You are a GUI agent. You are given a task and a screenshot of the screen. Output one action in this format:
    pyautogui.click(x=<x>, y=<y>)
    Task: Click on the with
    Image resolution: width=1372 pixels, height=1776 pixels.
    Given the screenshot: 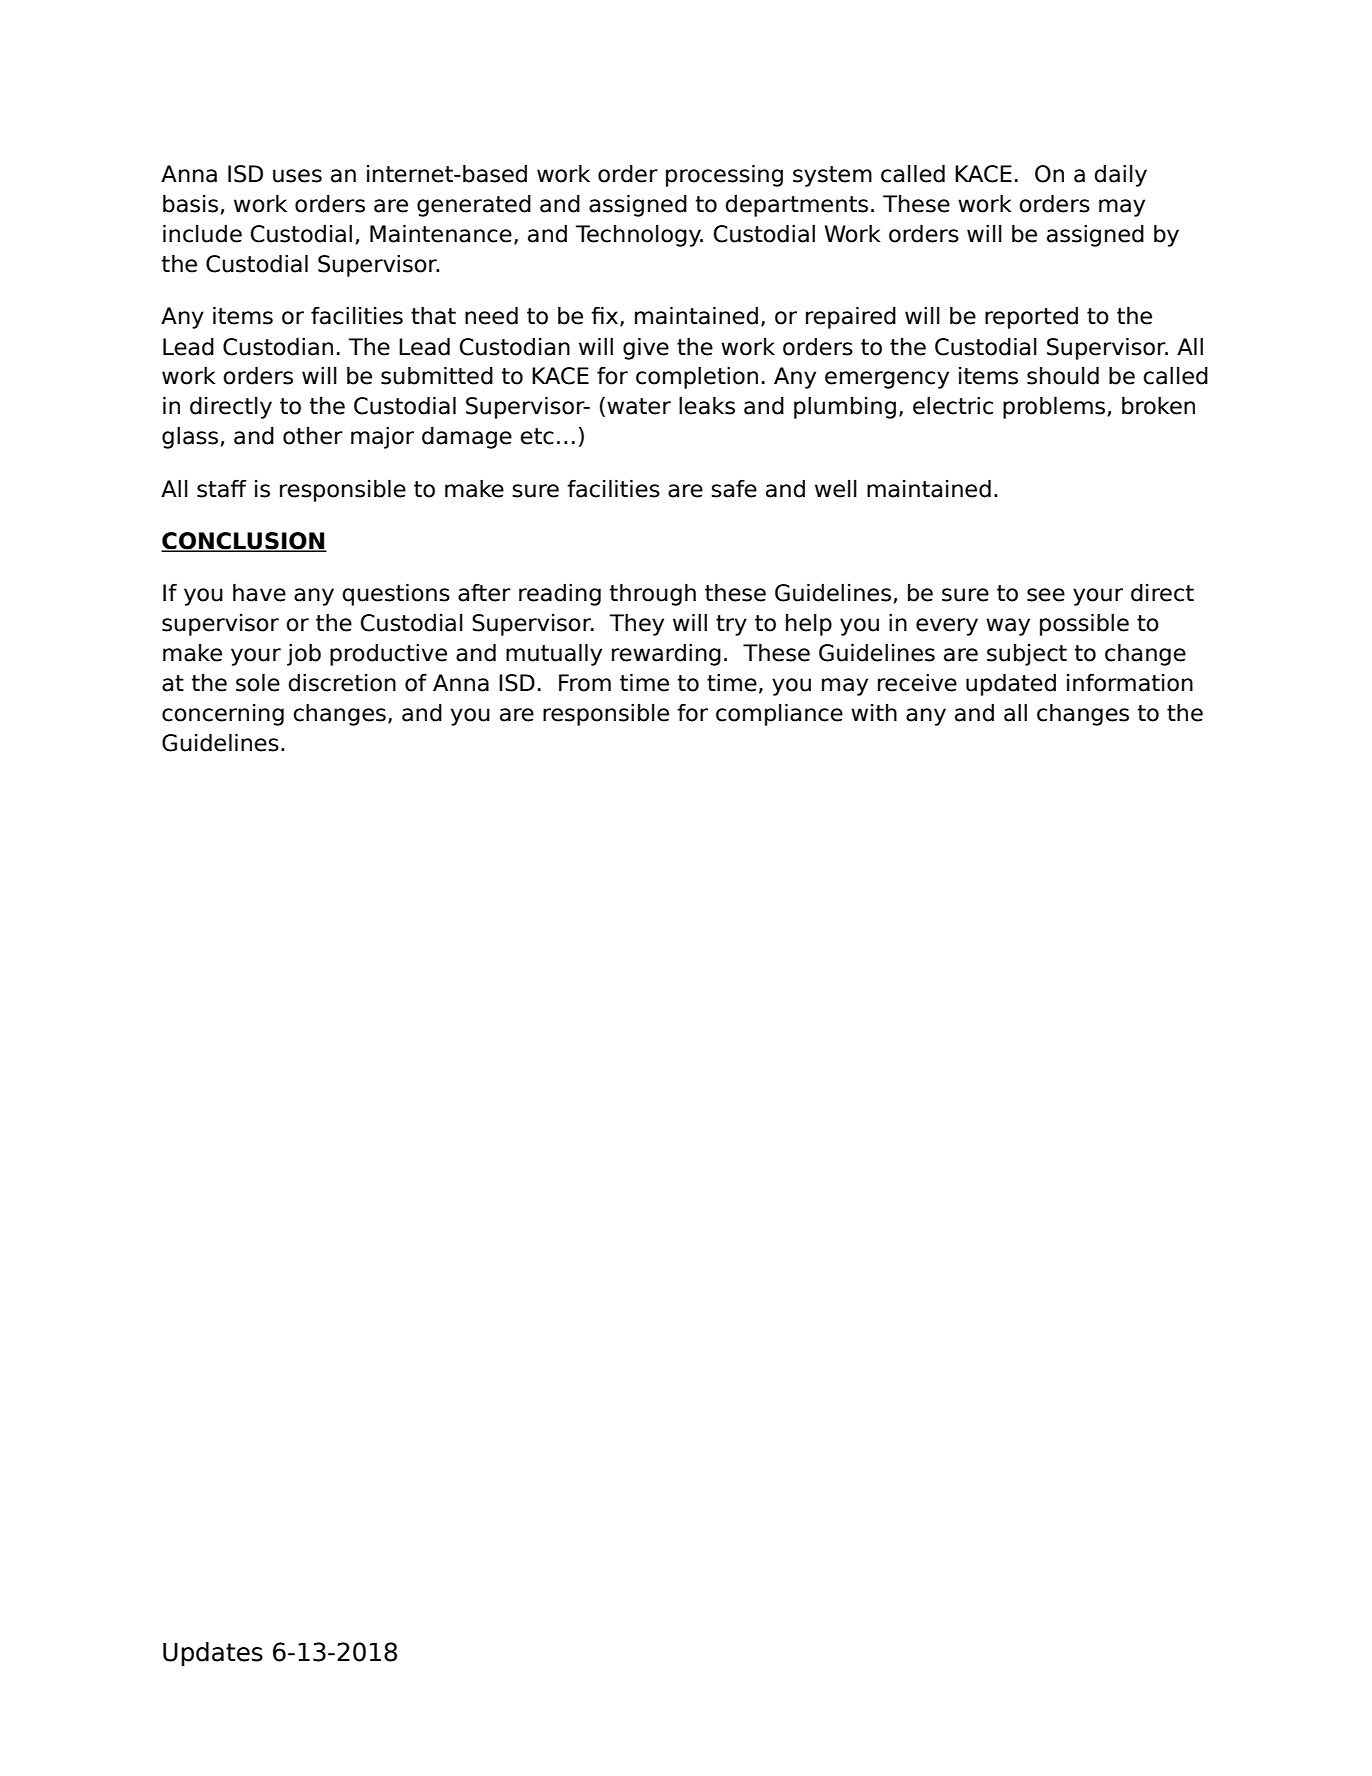 What is the action you would take?
    pyautogui.click(x=874, y=712)
